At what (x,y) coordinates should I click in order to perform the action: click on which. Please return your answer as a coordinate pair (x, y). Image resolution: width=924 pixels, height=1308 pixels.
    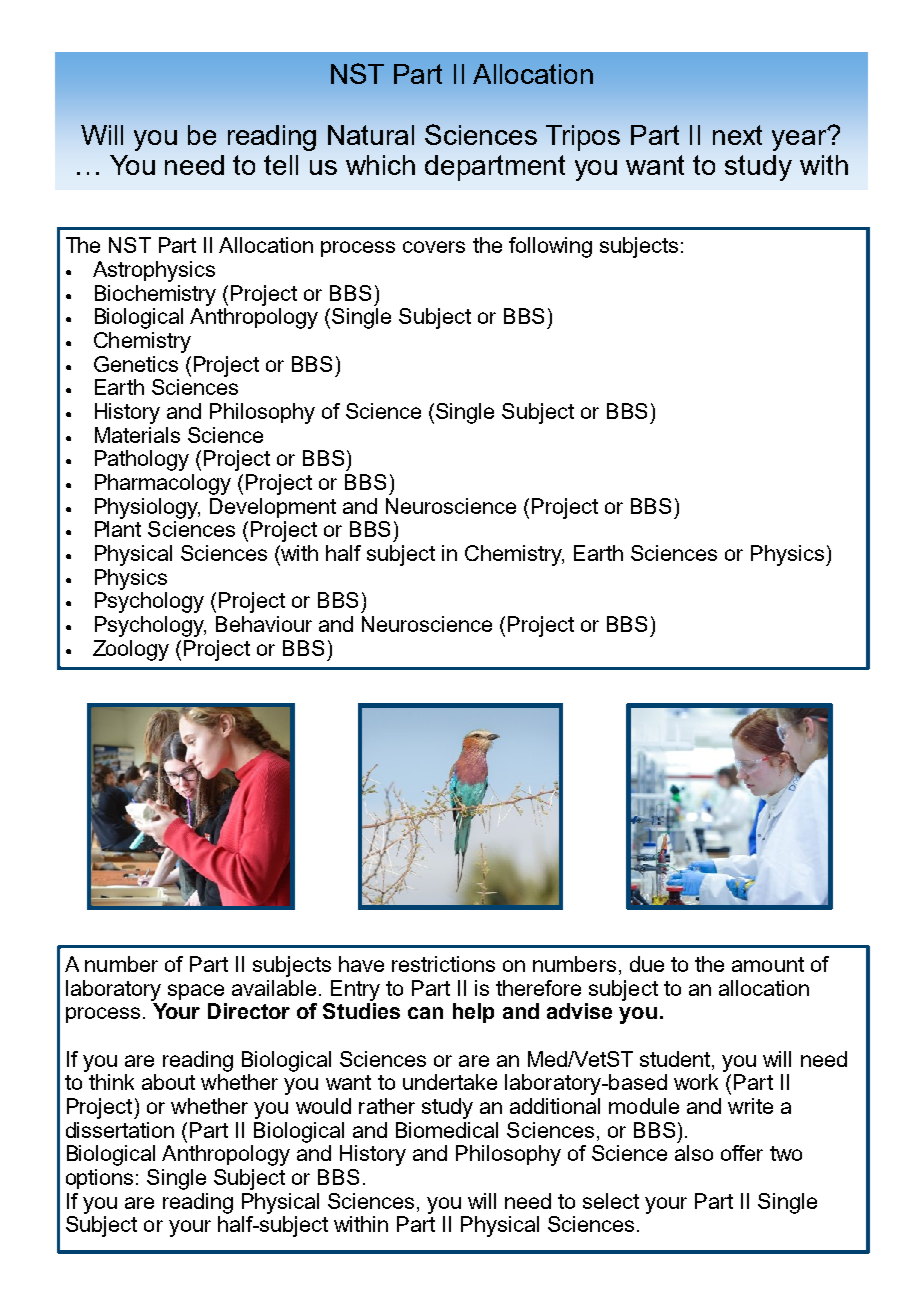
    Looking at the image, I should click on (380, 165).
